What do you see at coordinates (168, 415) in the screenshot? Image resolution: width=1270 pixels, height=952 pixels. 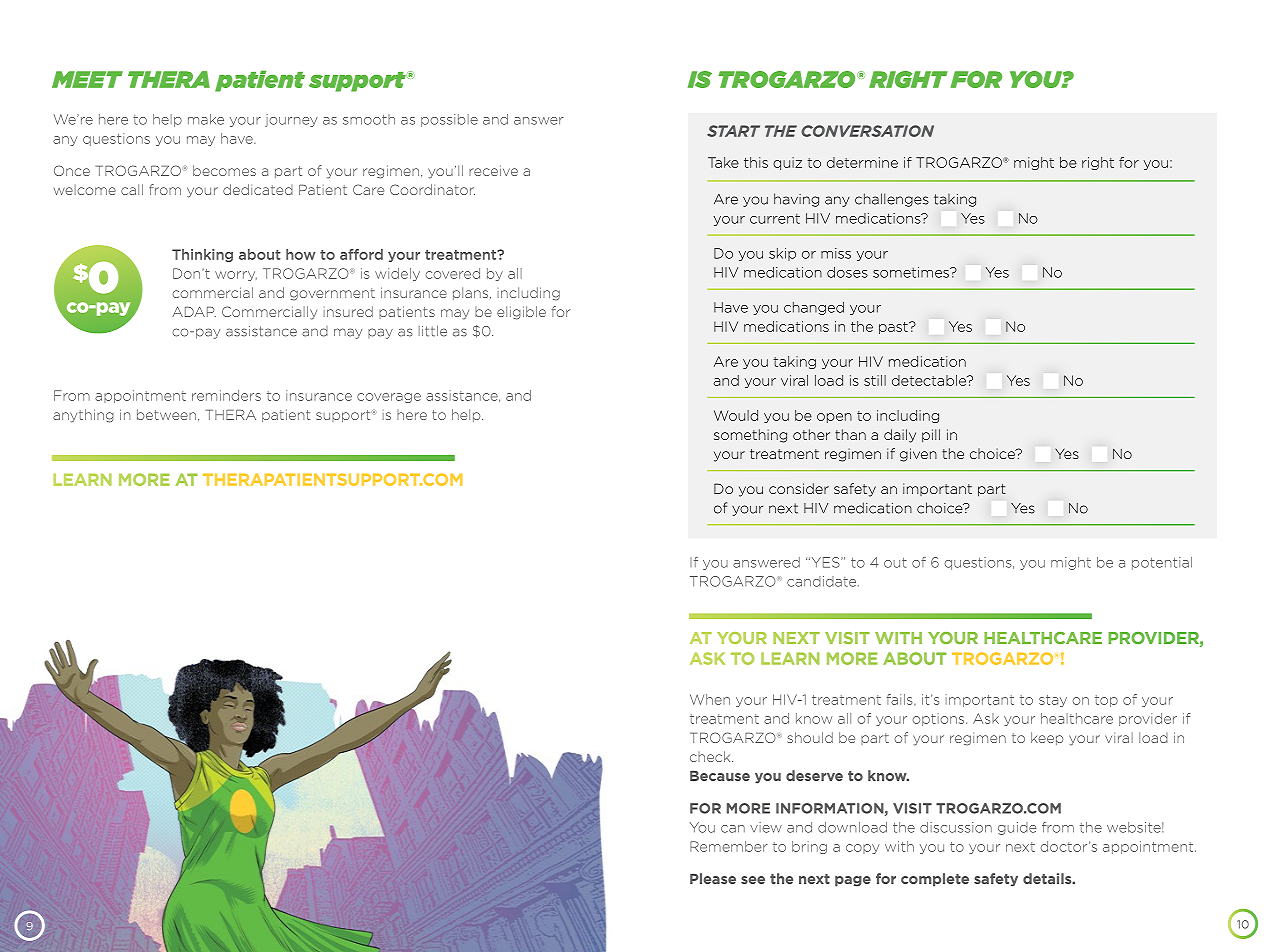 I see `between` at bounding box center [168, 415].
